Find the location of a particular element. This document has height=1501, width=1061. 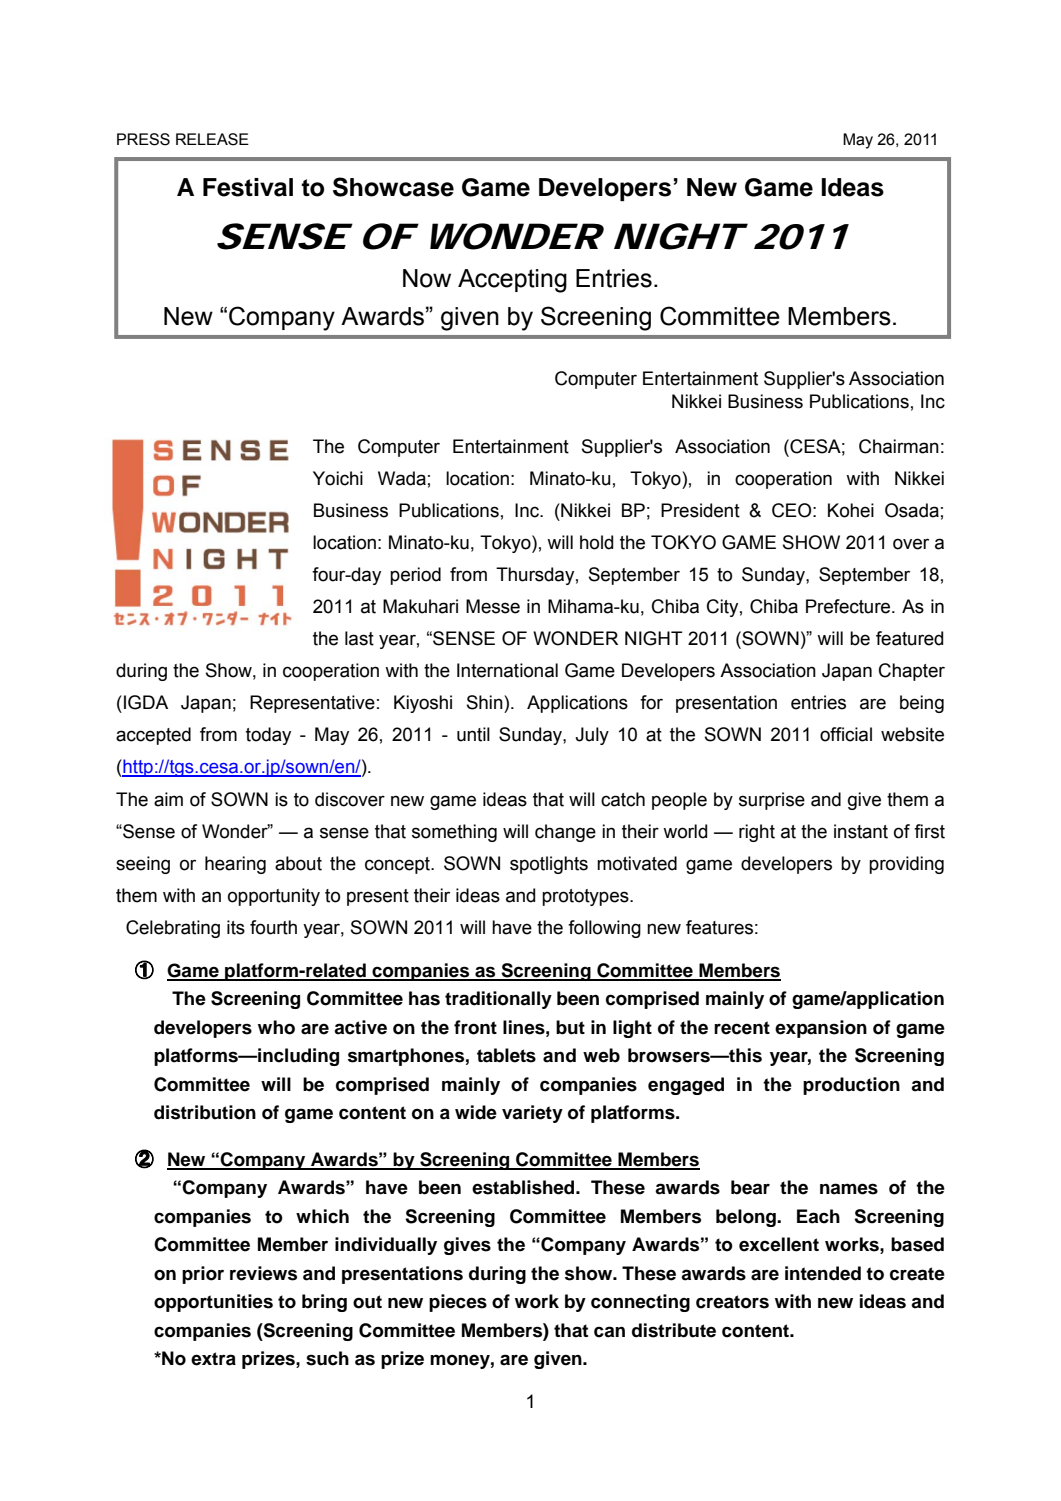

Prefecture is located at coordinates (849, 606).
